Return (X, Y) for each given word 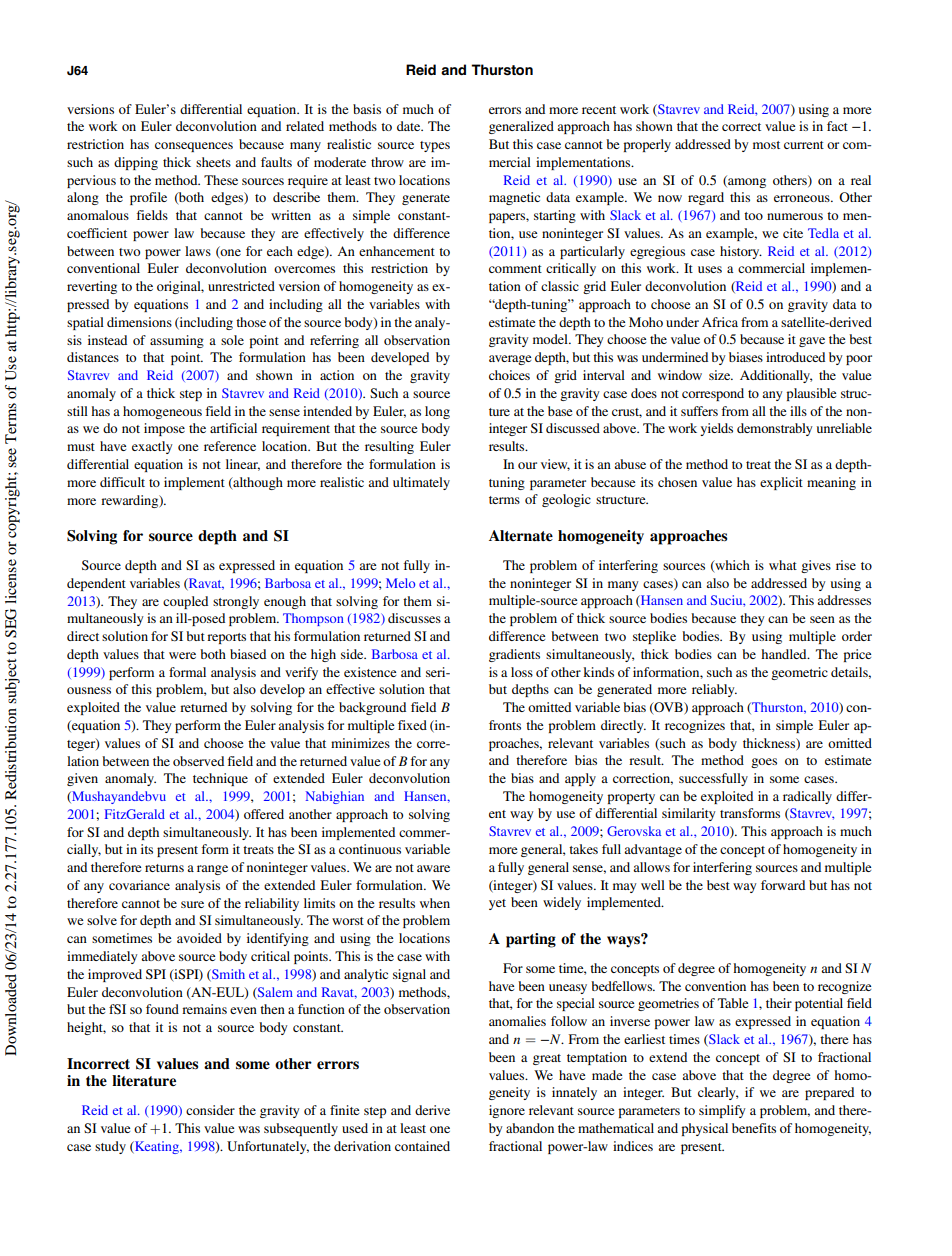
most (766, 145)
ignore (507, 1111)
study (110, 1147)
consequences (194, 147)
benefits (754, 1128)
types (435, 146)
